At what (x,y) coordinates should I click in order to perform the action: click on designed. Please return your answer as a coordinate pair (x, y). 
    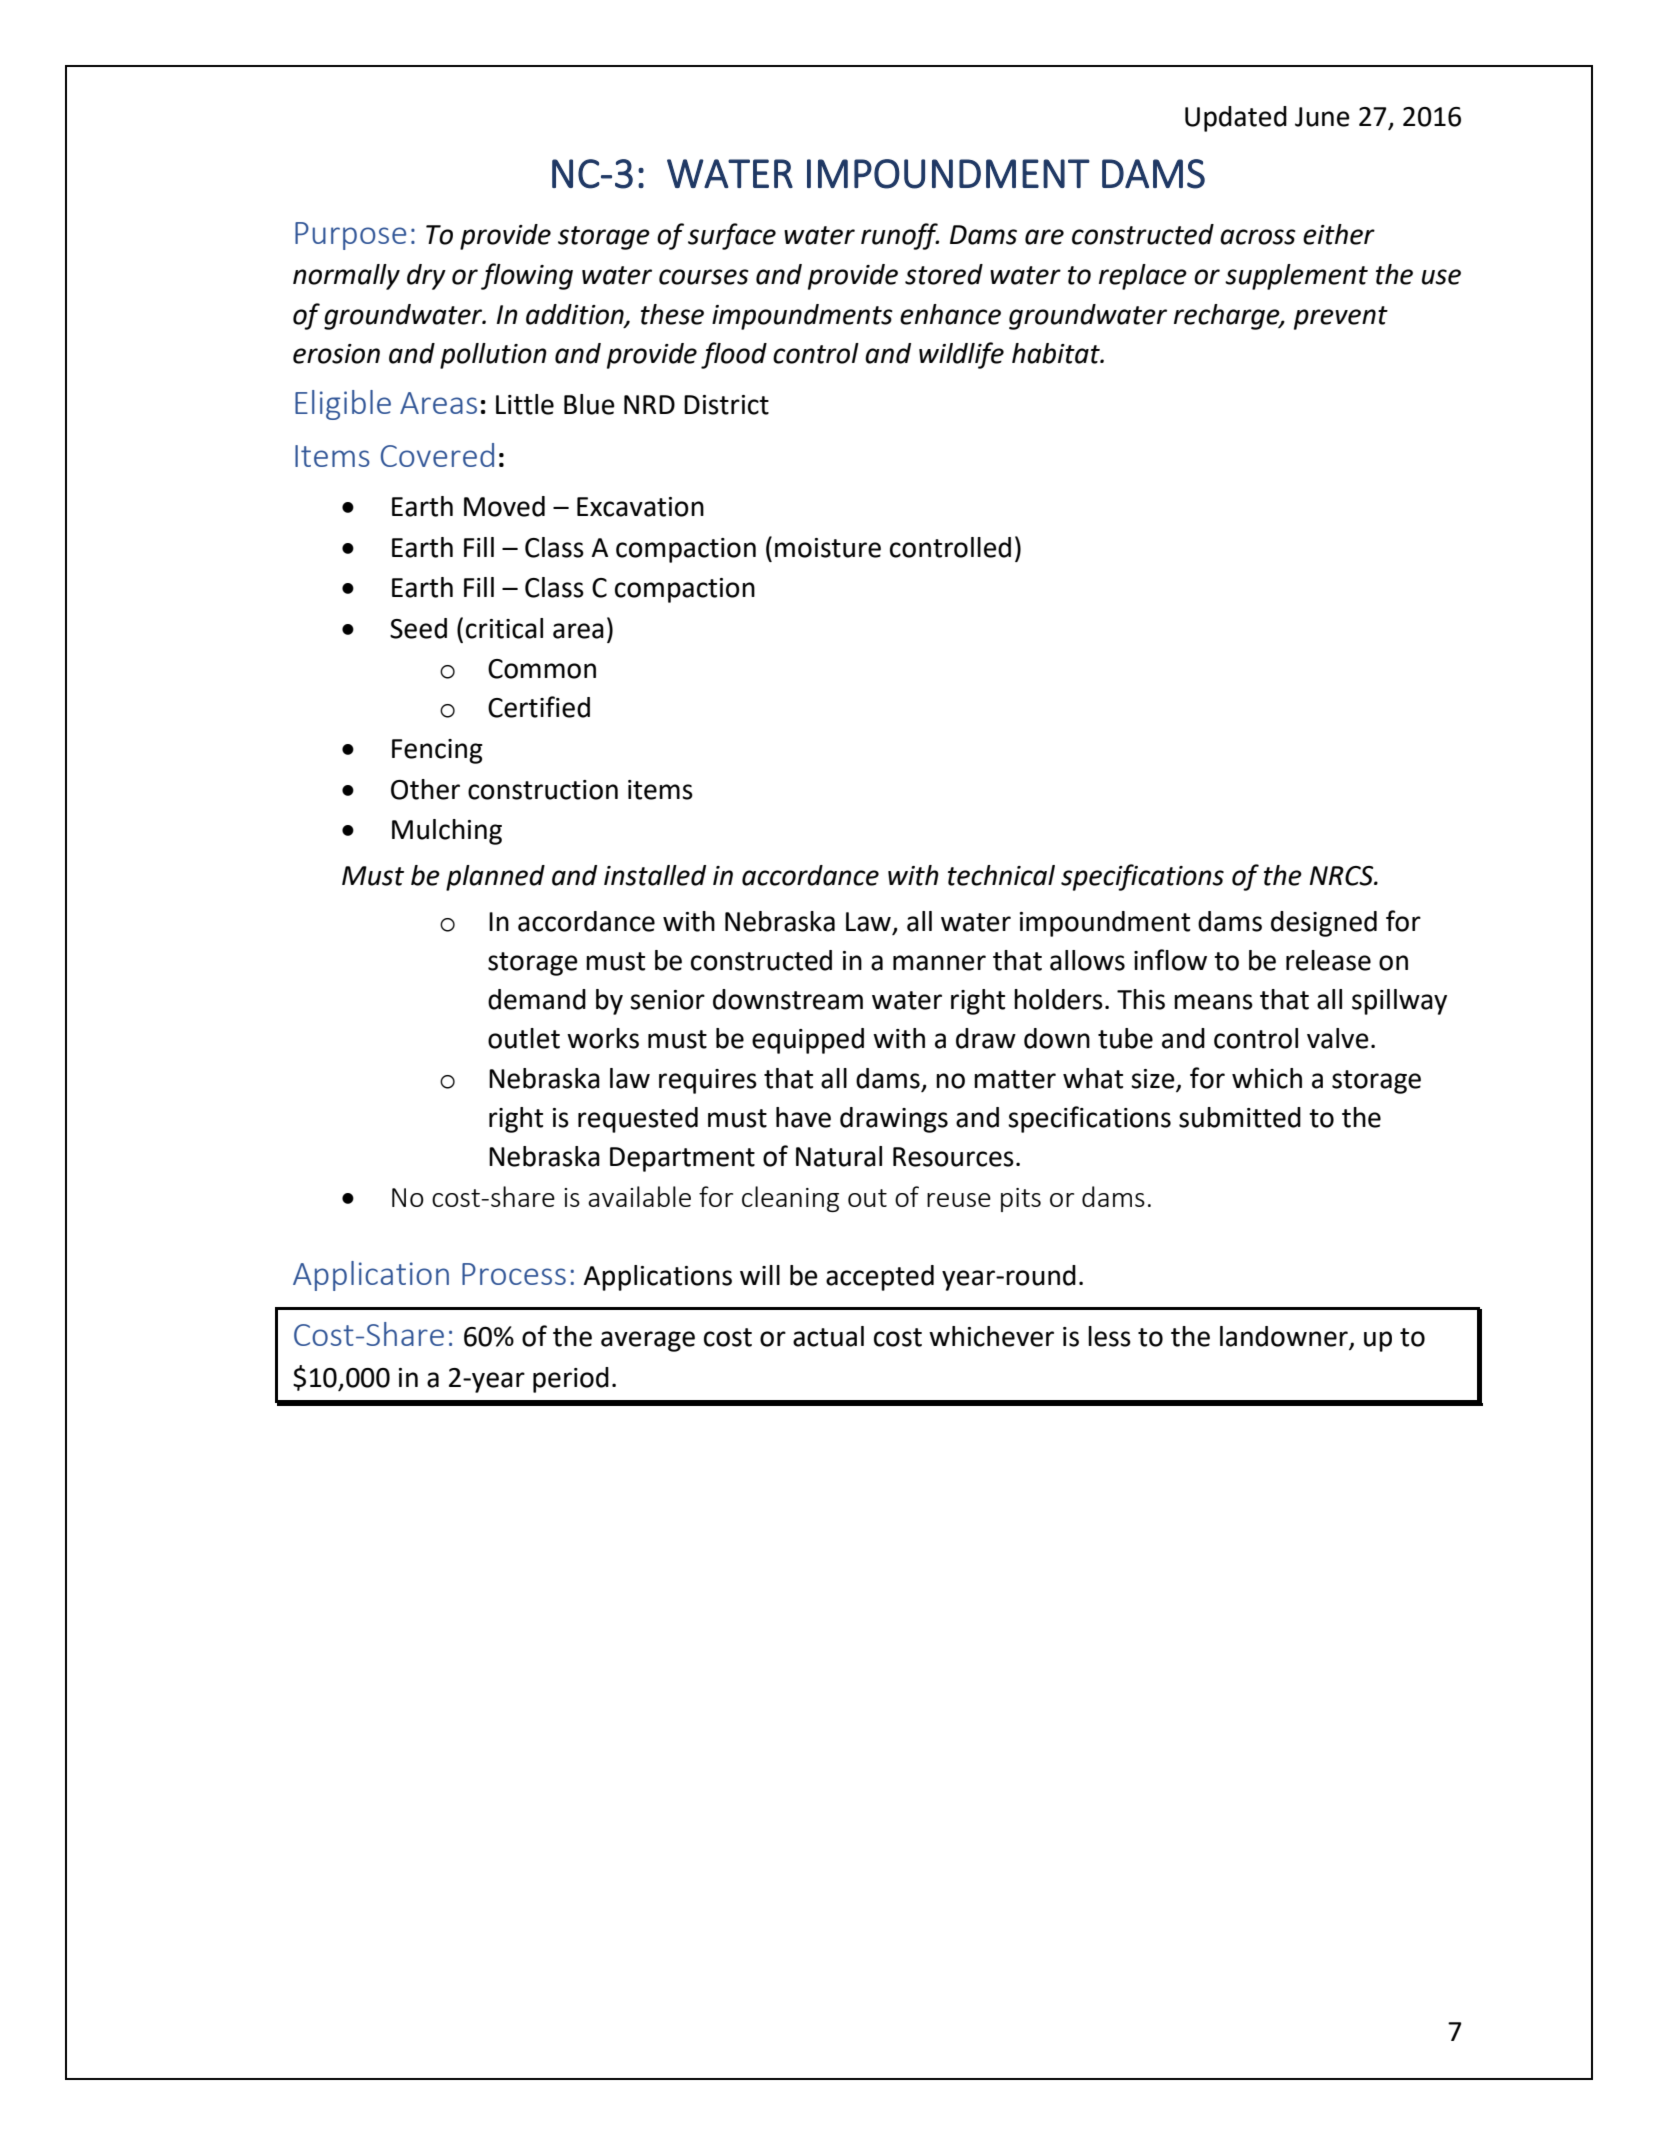
    Looking at the image, I should click on (1324, 924).
